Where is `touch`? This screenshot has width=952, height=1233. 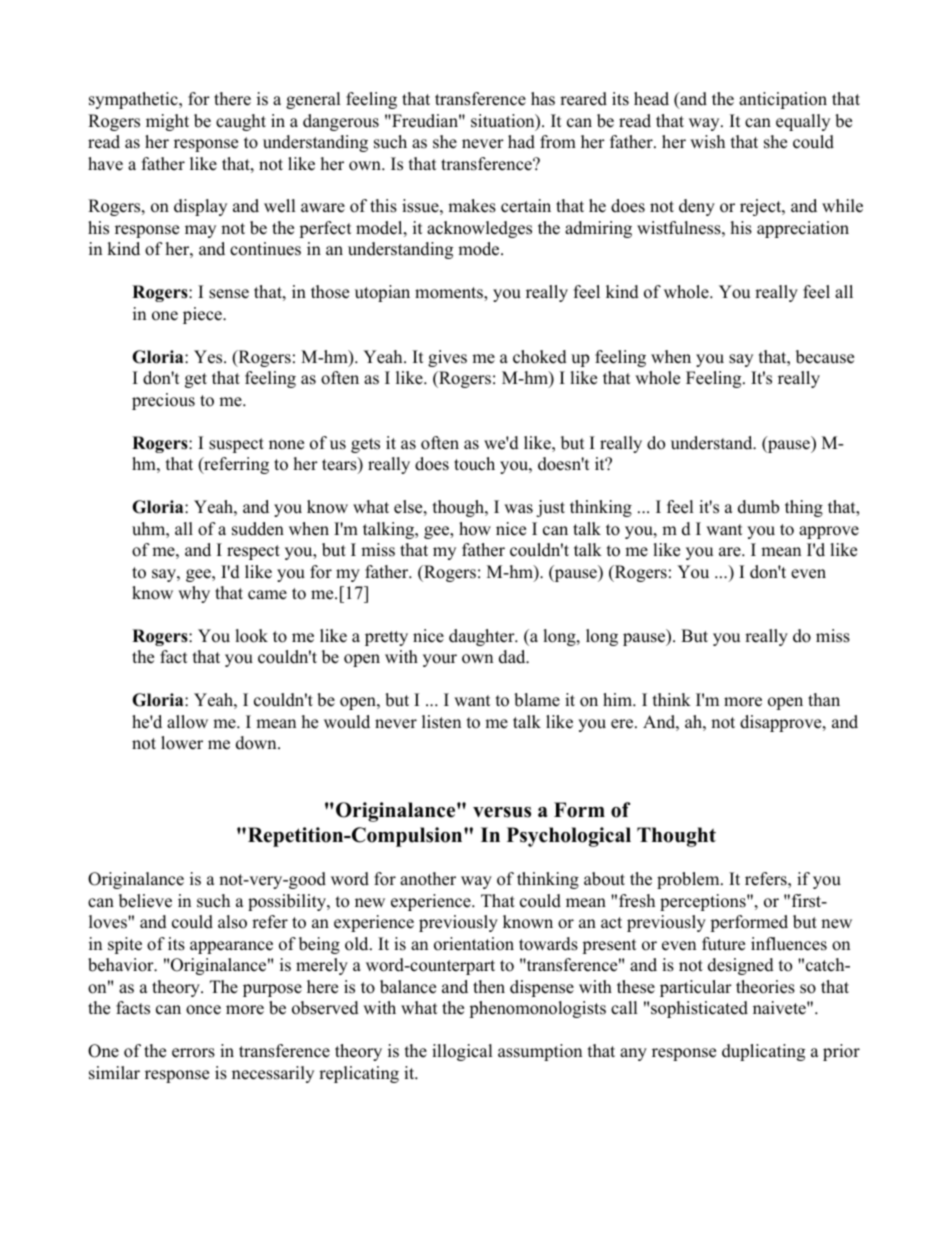
touch is located at coordinates (474, 464).
